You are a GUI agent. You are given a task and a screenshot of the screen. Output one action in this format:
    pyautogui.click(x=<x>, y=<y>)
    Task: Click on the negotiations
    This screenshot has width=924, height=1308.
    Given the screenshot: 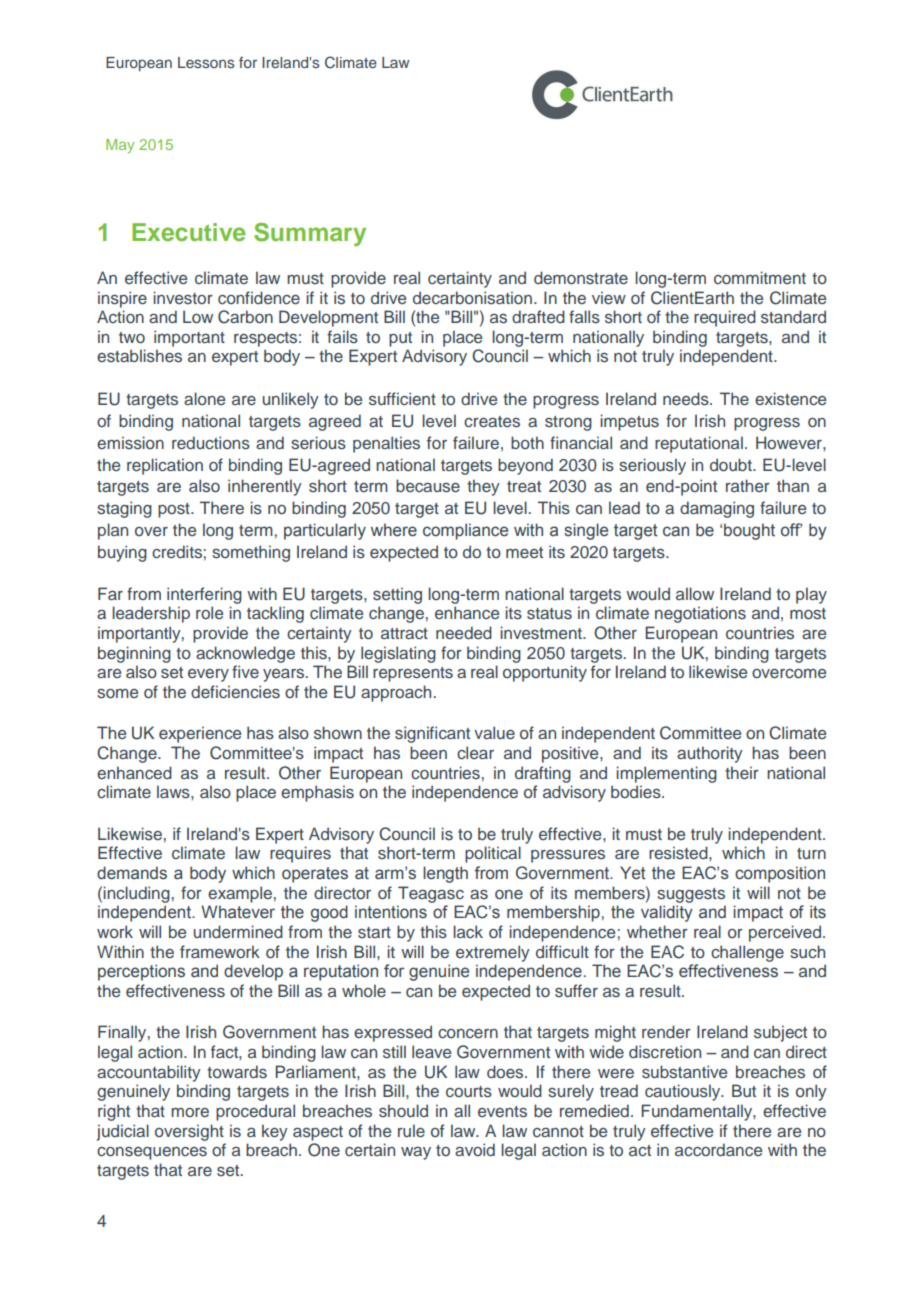 What is the action you would take?
    pyautogui.click(x=700, y=614)
